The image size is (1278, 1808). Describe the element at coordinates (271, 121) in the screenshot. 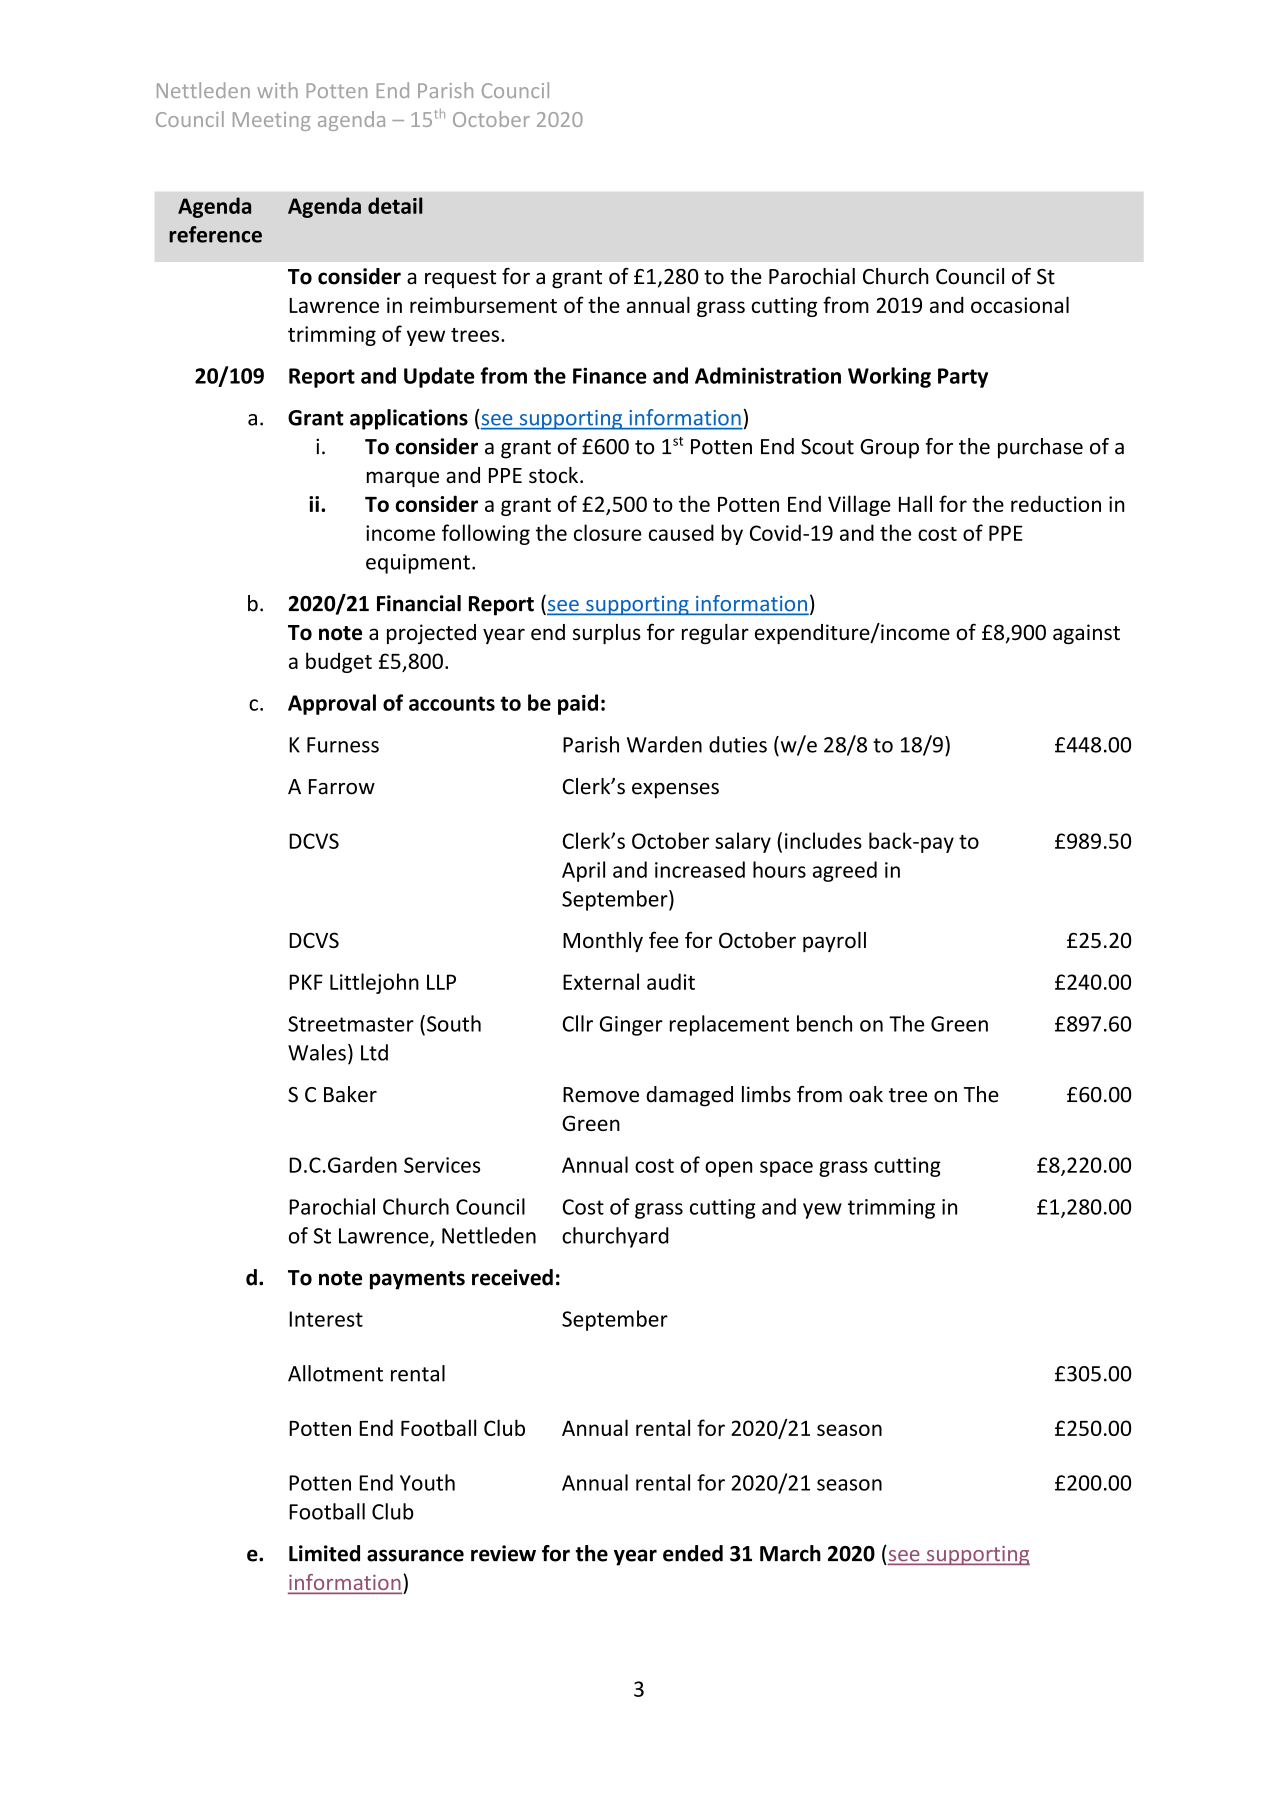

I see `Meeting` at that location.
